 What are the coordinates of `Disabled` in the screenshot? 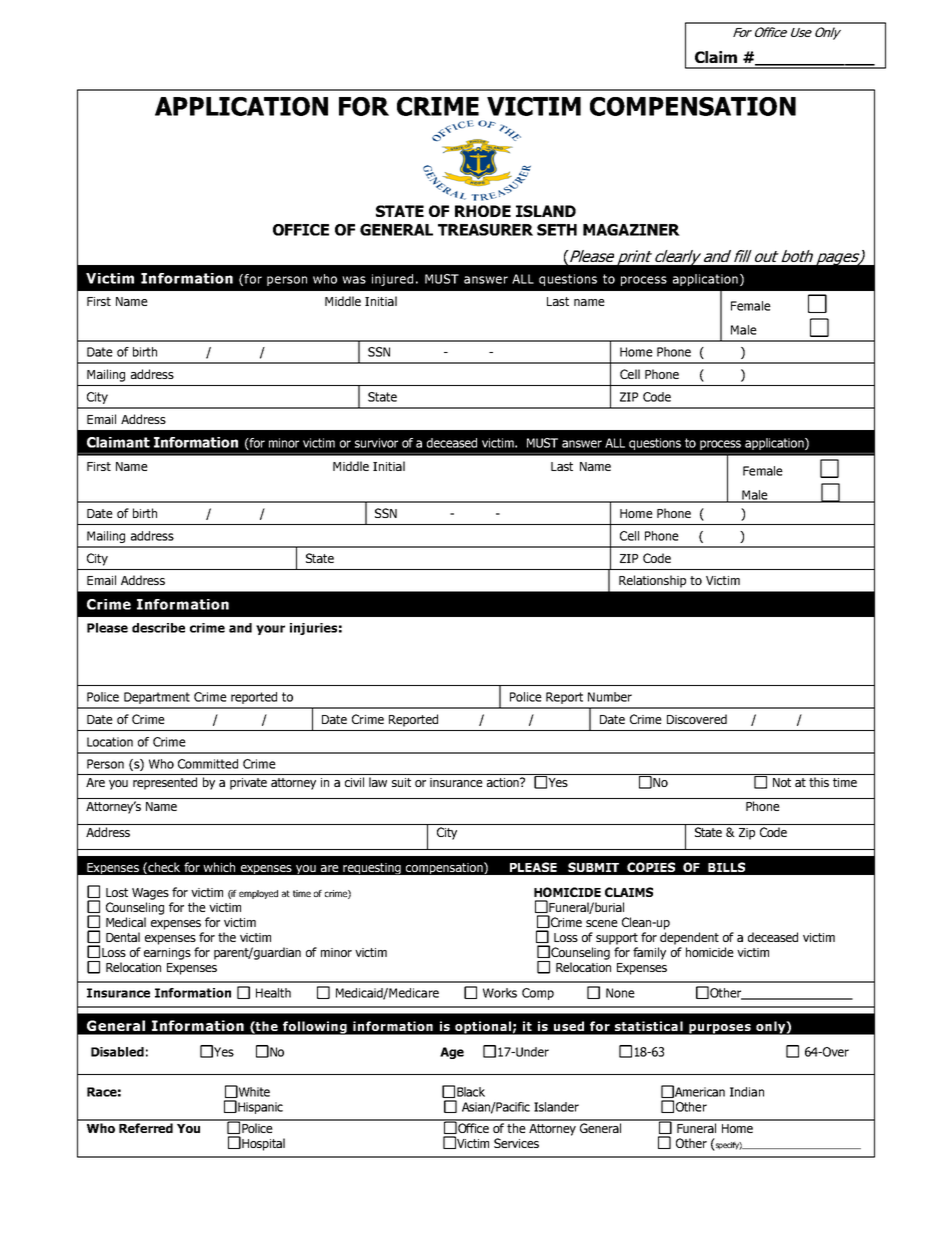 It's located at (117, 1052).
